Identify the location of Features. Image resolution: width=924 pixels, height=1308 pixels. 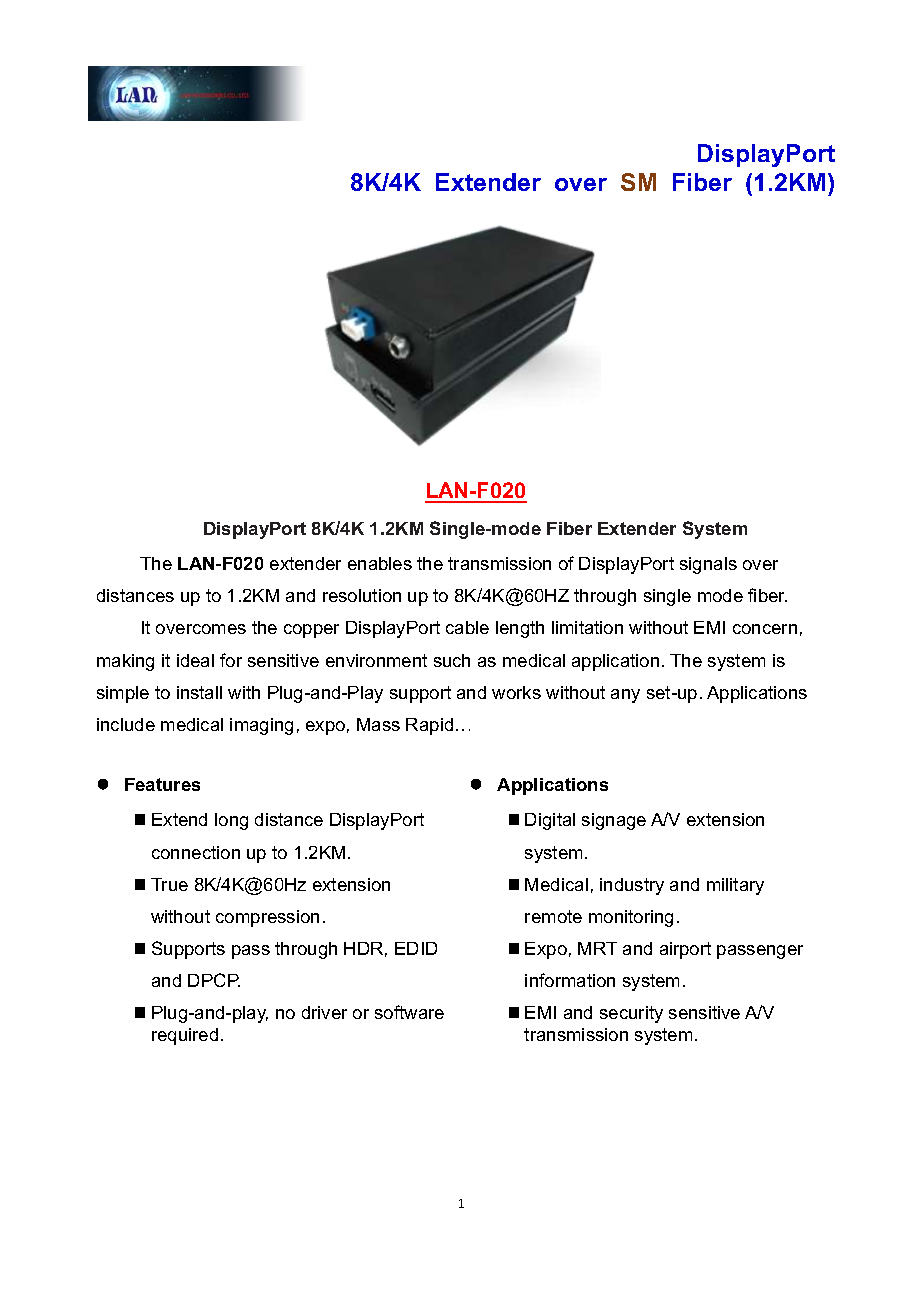
(162, 784).
